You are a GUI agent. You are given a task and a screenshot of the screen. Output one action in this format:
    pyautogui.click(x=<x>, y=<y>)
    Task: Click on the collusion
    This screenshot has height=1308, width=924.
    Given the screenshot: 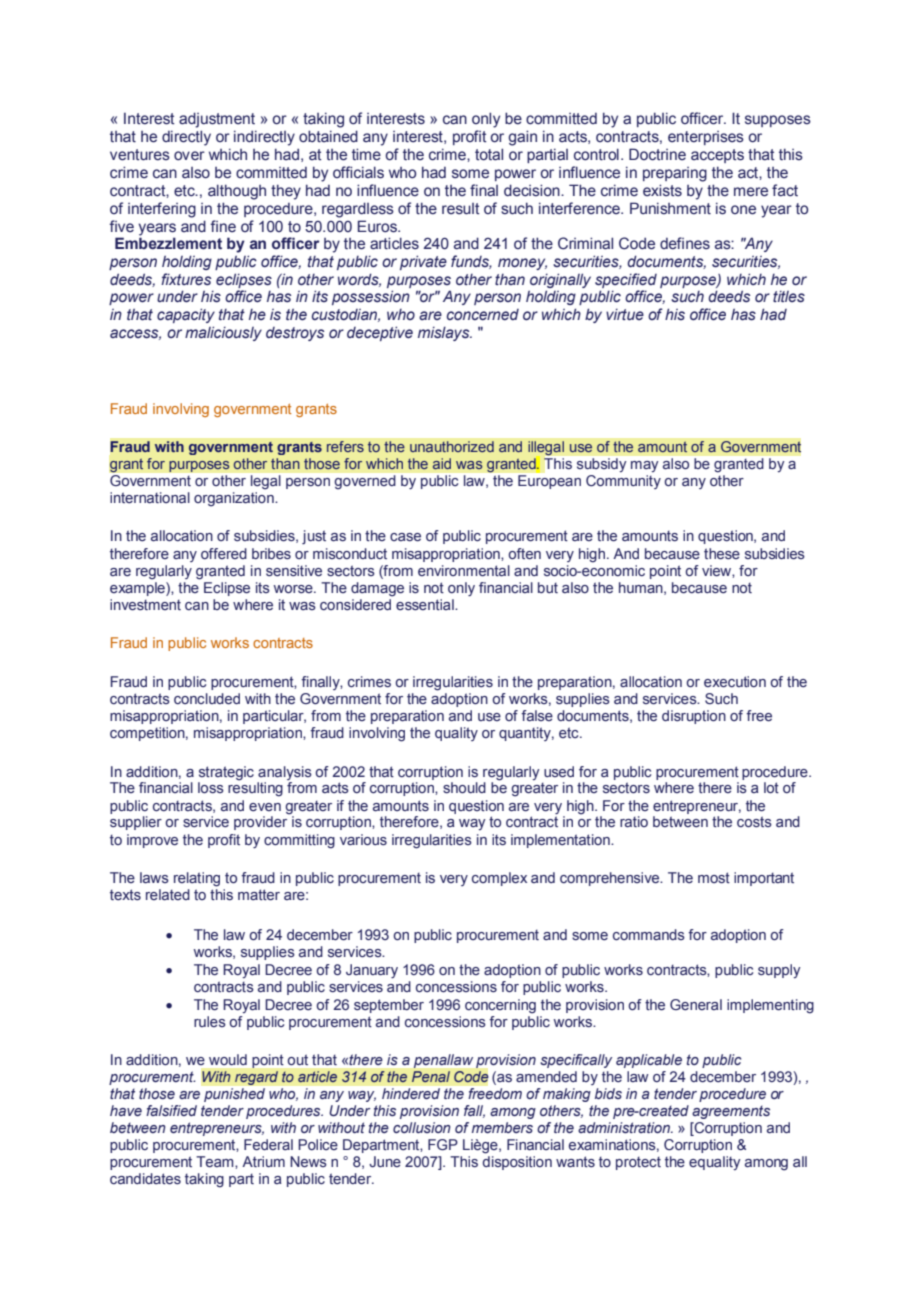 What is the action you would take?
    pyautogui.click(x=422, y=1127)
